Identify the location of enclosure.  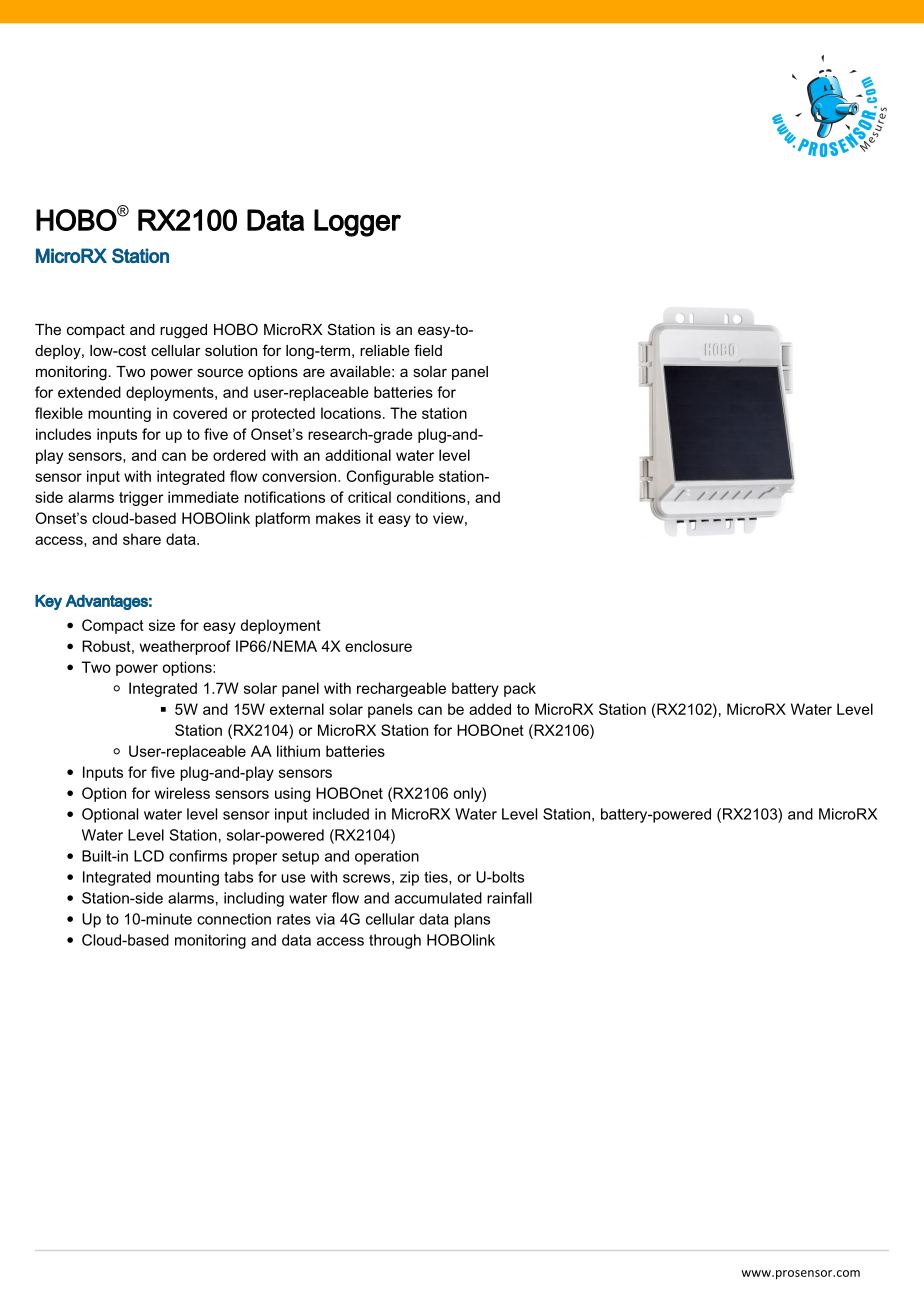
(378, 646).
